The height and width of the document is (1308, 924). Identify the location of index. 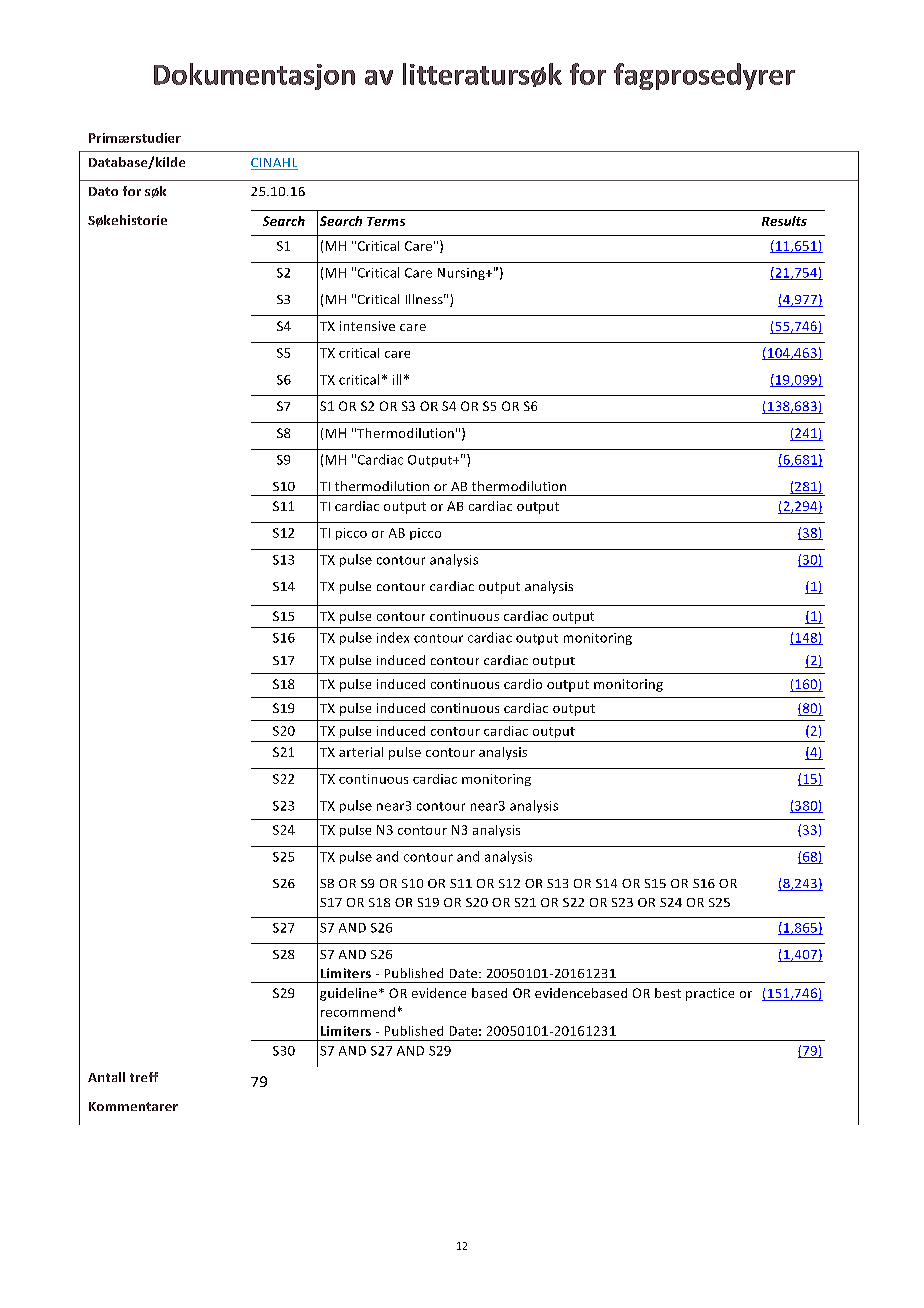
(393, 637).
